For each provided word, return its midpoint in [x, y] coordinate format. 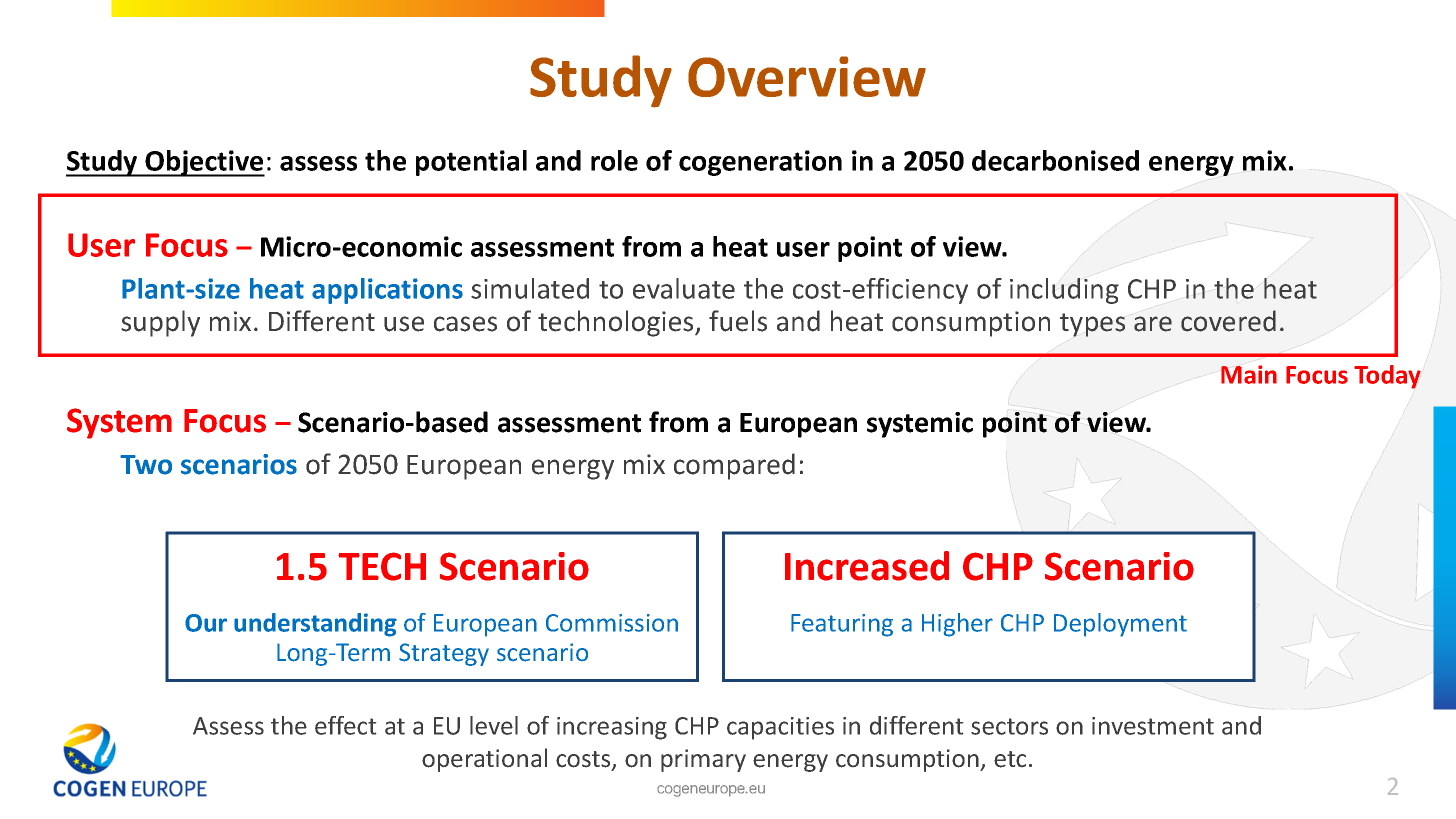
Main [1249, 374]
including [1064, 291]
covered [1228, 321]
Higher [957, 625]
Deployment [1120, 625]
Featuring [842, 625]
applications [387, 291]
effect [345, 725]
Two [146, 465]
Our [206, 623]
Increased [867, 566]
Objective [204, 163]
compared [734, 466]
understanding [315, 625]
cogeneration [760, 163]
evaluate [684, 288]
